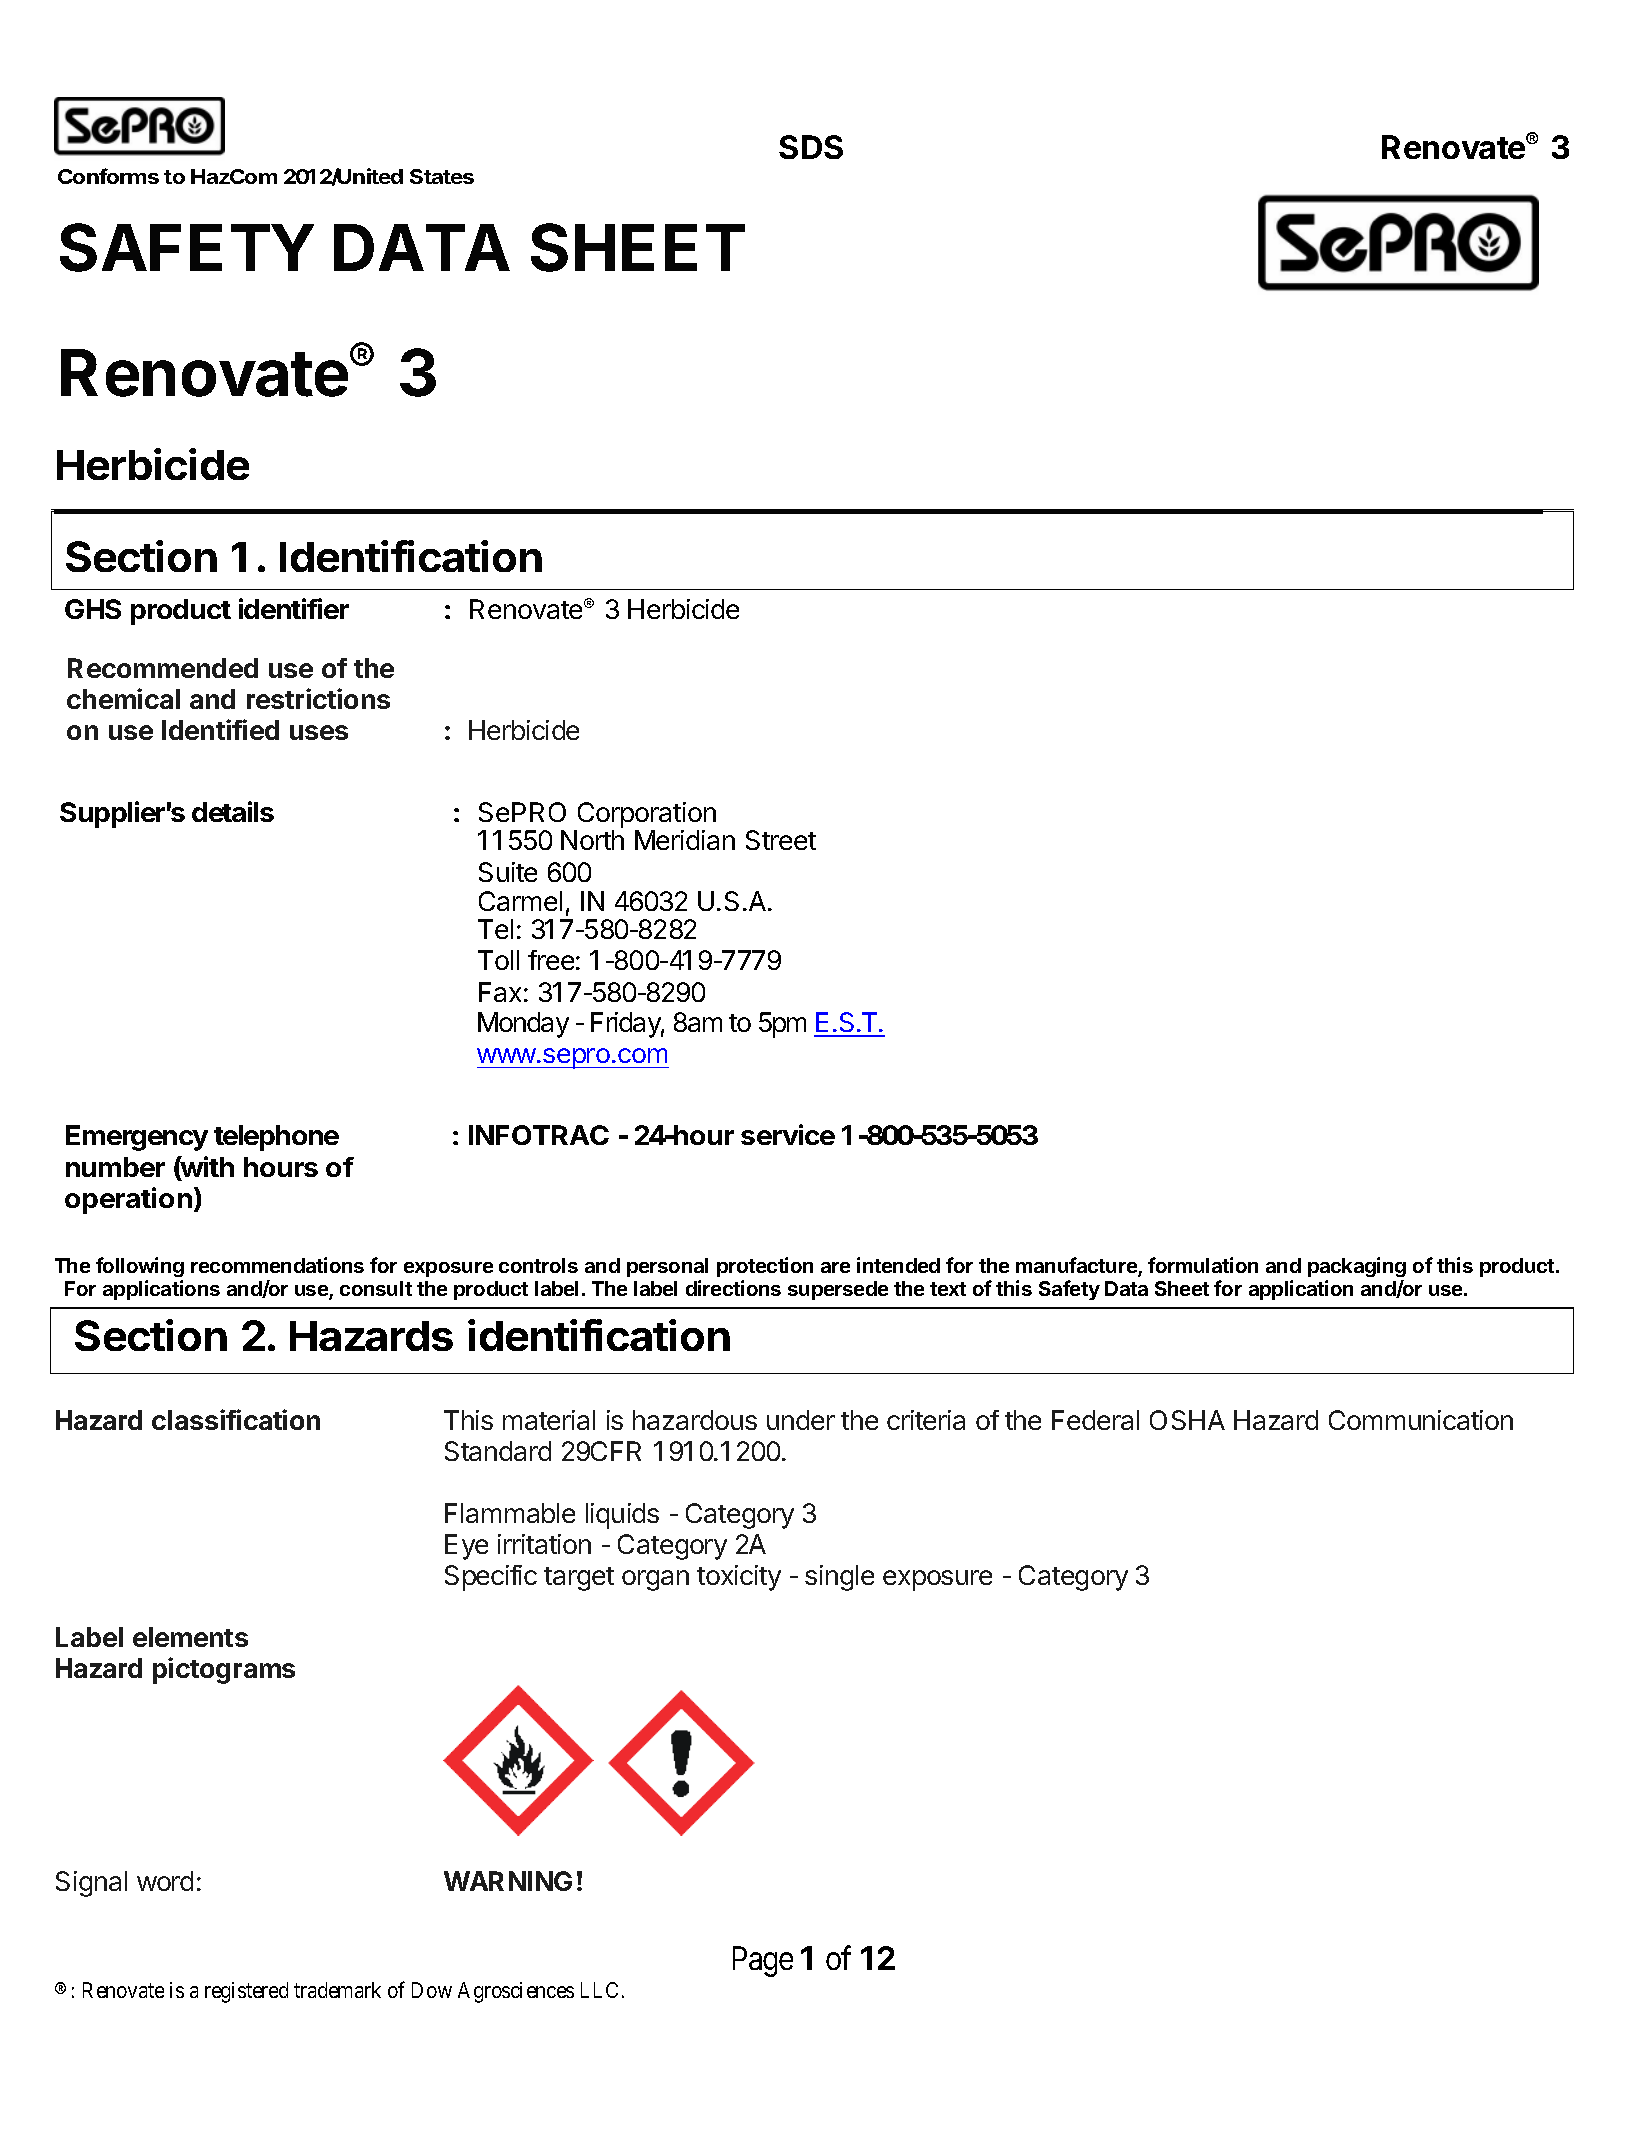 This page has height=2138, width=1652. I want to click on States, so click(442, 176).
